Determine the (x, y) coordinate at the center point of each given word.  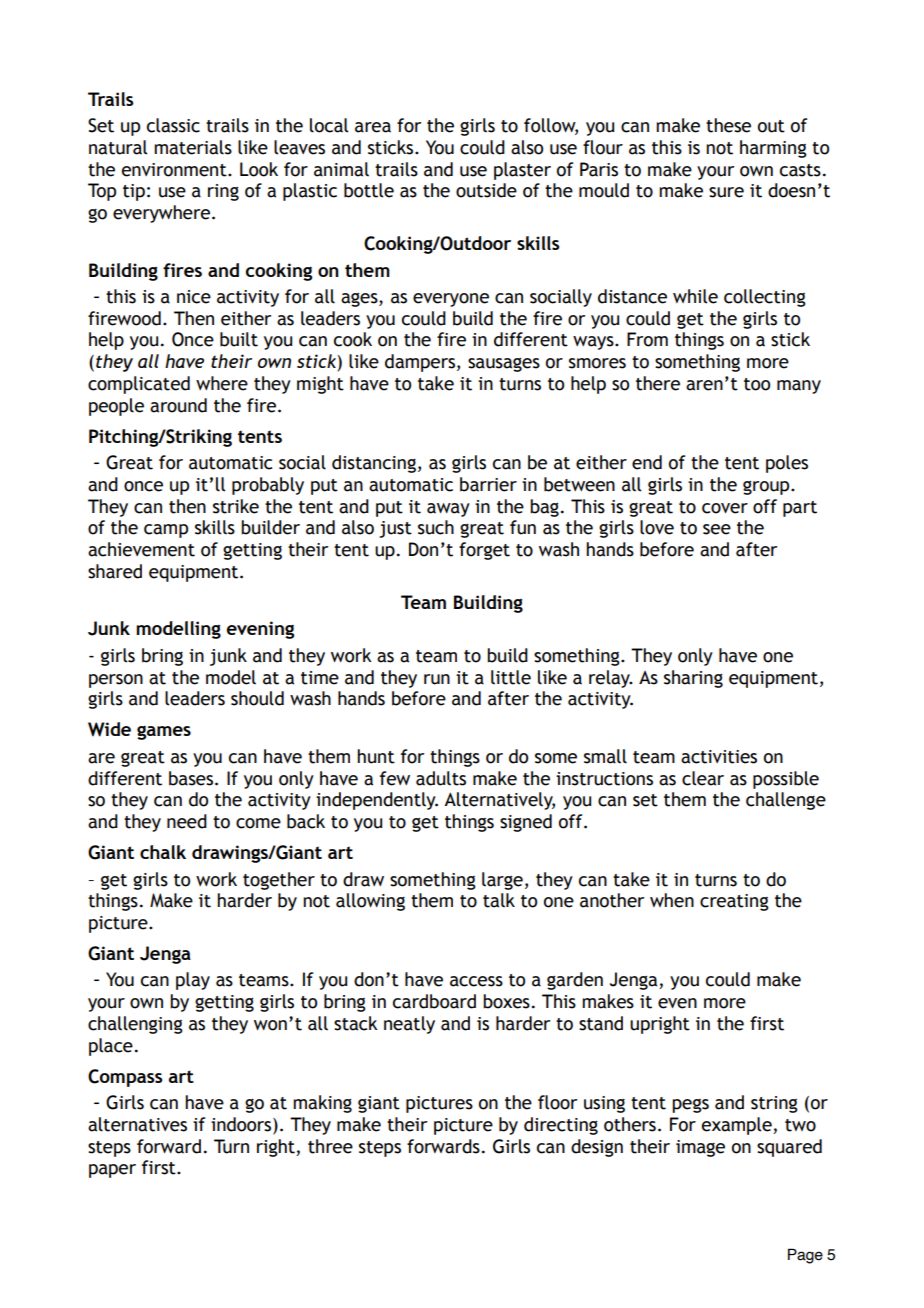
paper (112, 1171)
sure (726, 192)
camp (166, 531)
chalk (163, 852)
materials (193, 147)
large (502, 881)
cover (725, 508)
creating (734, 902)
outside (486, 190)
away (448, 510)
